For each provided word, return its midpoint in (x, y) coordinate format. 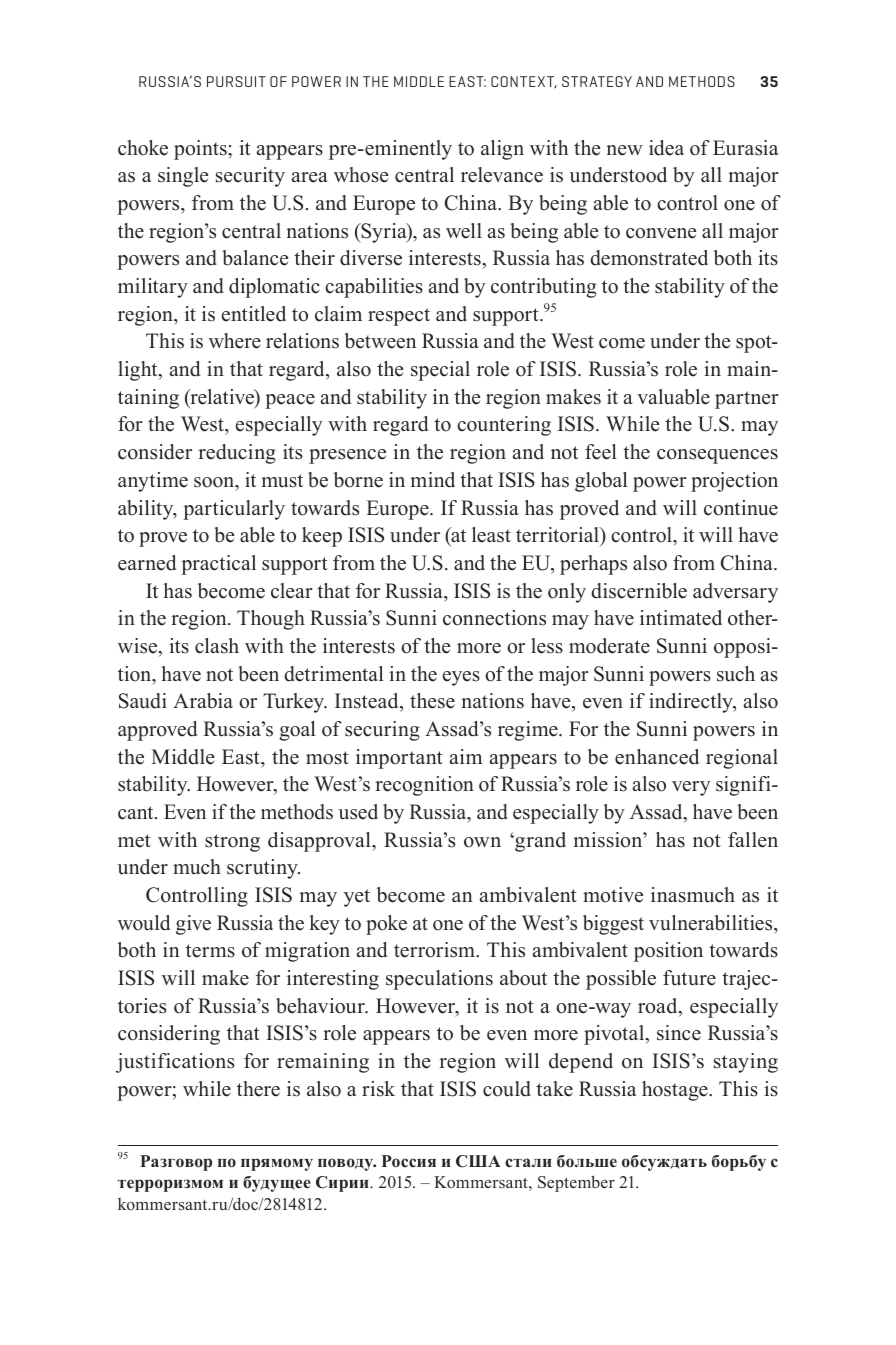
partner (747, 400)
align (502, 150)
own (482, 842)
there (258, 1089)
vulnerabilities (712, 923)
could (507, 1089)
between (380, 341)
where (235, 341)
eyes (461, 678)
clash (217, 646)
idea (666, 148)
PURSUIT (236, 81)
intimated (681, 618)
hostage (676, 1091)
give (193, 925)
